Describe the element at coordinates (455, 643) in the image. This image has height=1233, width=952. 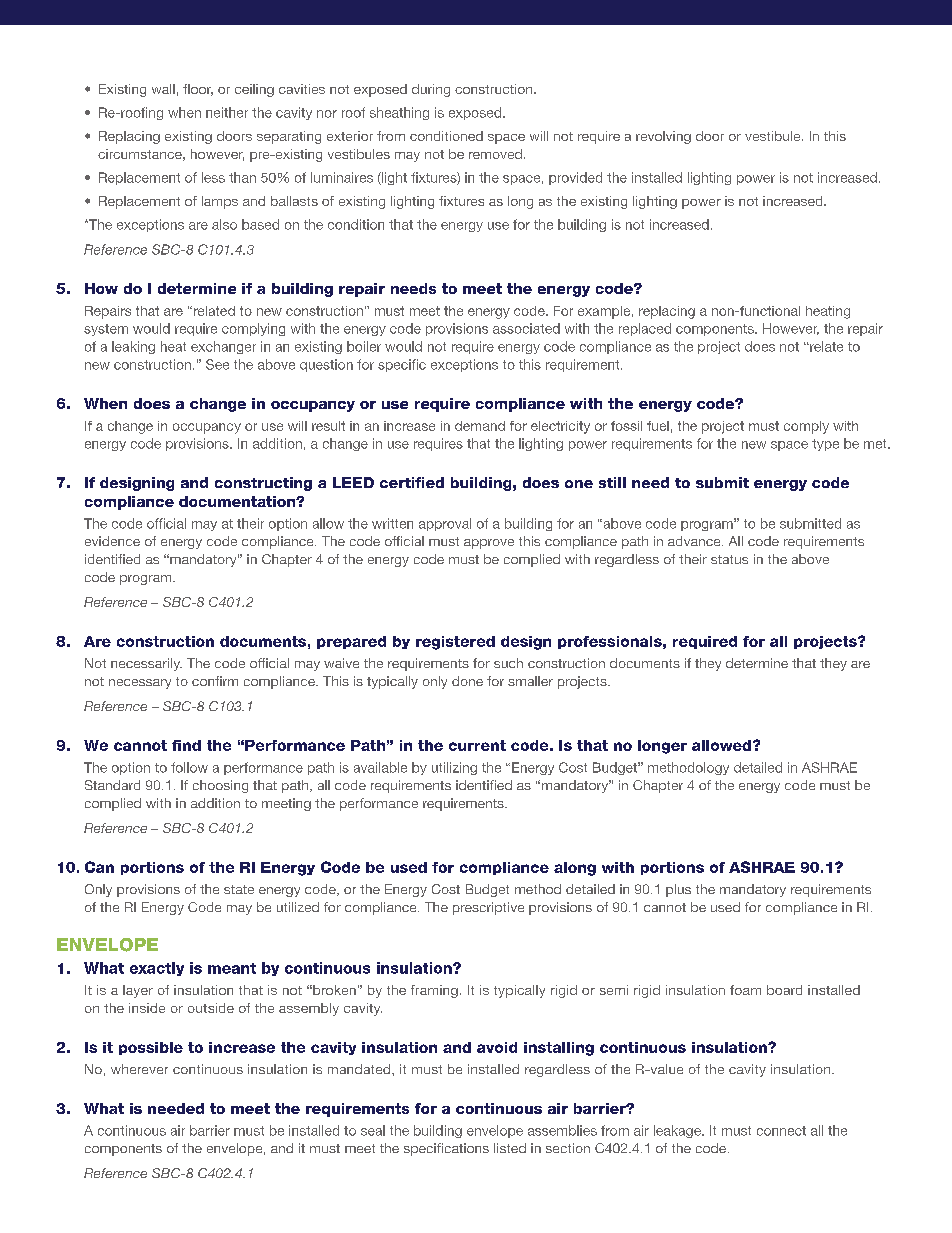
I see `registered` at that location.
